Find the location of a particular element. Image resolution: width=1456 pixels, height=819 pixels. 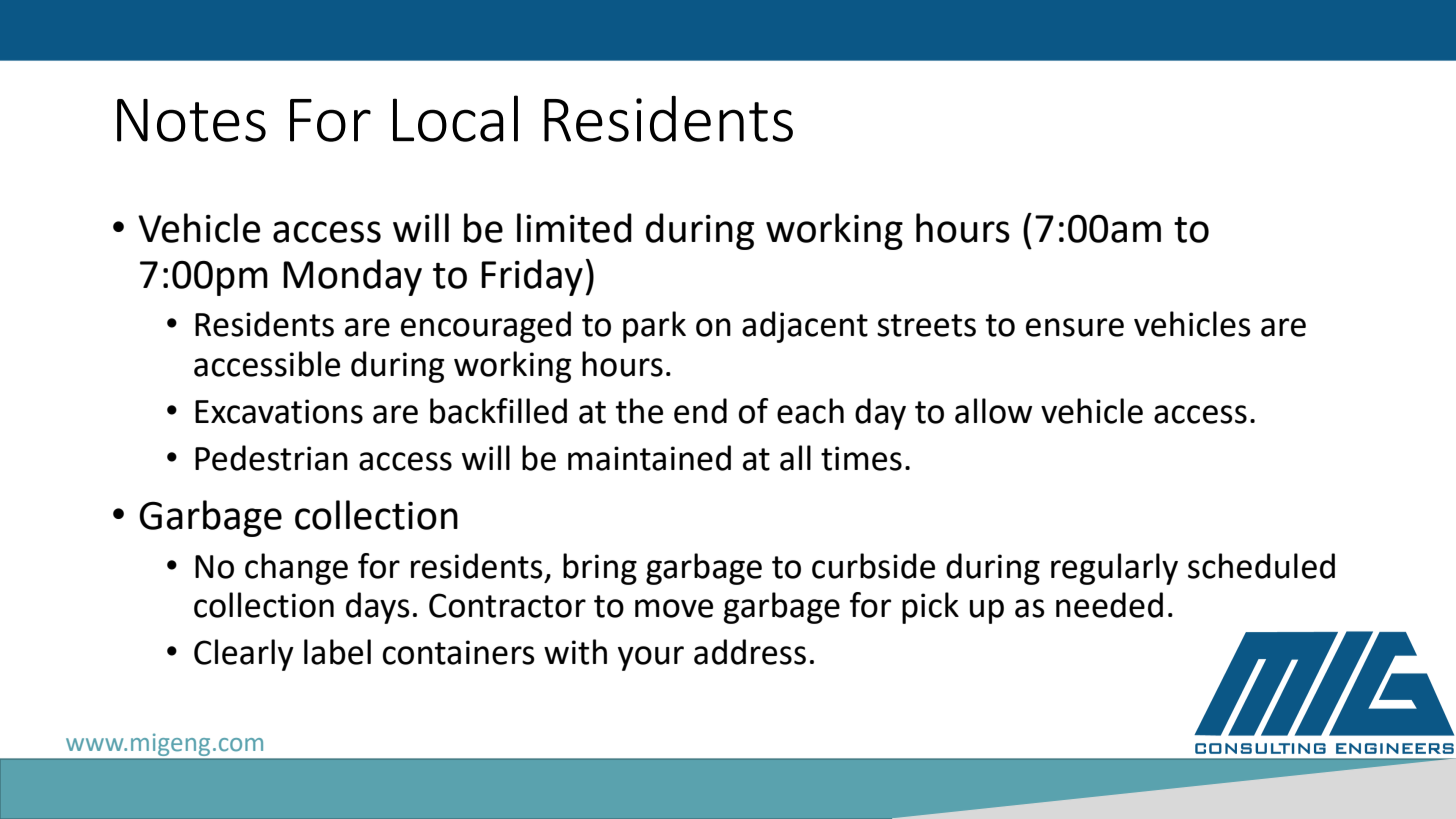

ensure is located at coordinates (1075, 327).
